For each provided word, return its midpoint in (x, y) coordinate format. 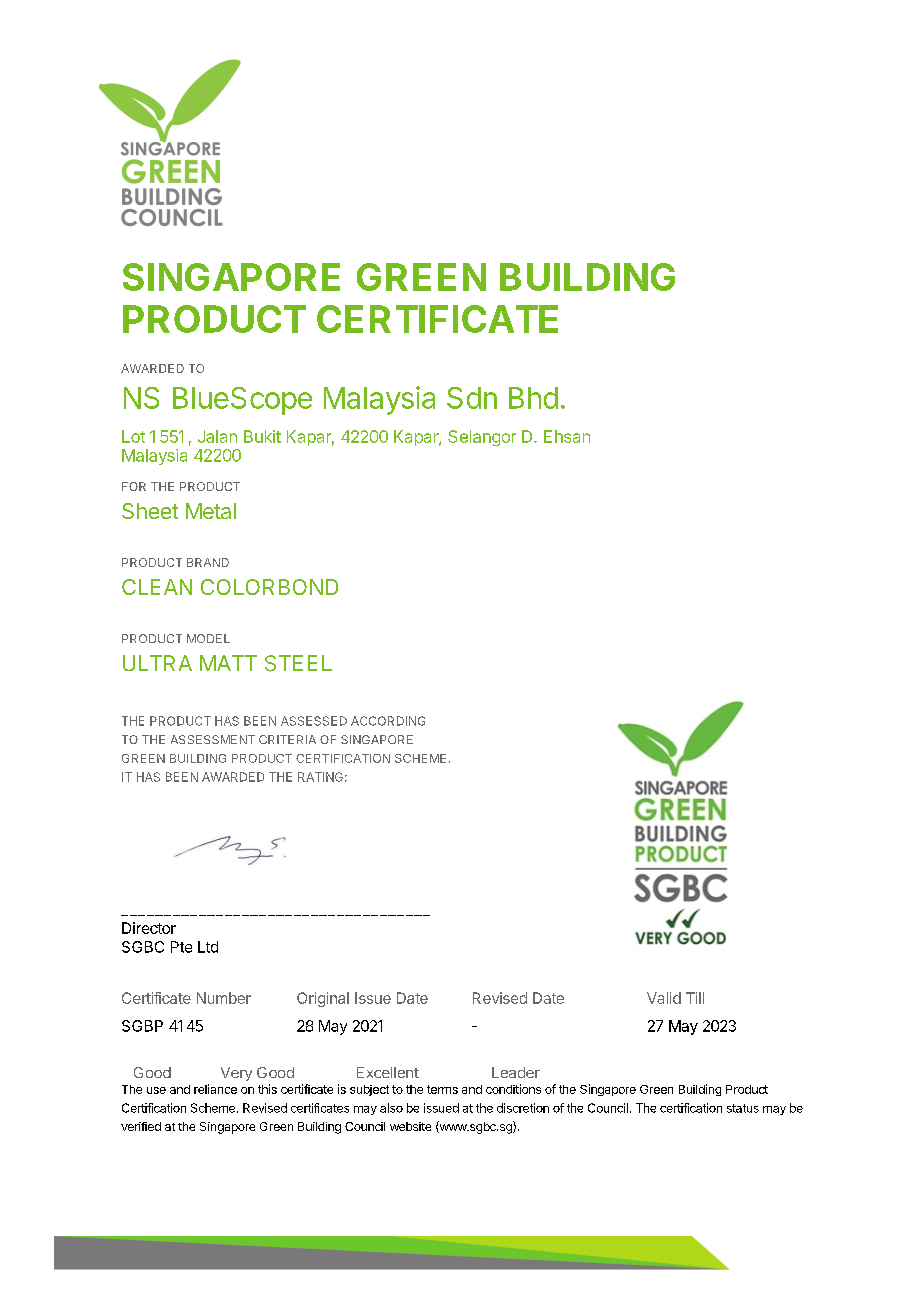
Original (323, 999)
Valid (664, 998)
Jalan (217, 436)
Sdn (472, 398)
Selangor (482, 438)
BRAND (208, 562)
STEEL (298, 663)
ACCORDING (388, 721)
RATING (320, 777)
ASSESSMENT (213, 739)
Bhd (533, 398)
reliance (215, 1089)
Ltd (208, 947)
